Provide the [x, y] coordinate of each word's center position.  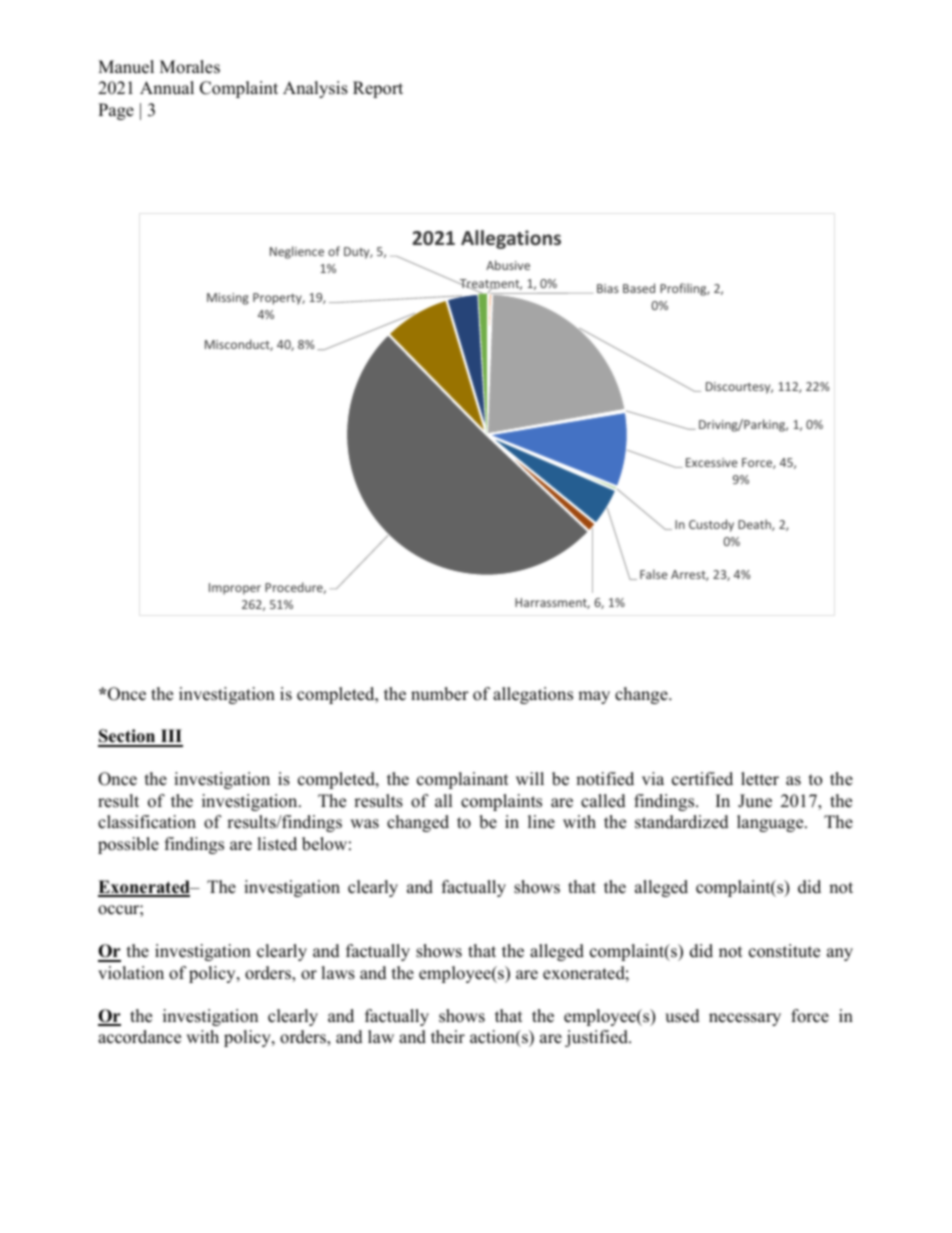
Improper [235, 589]
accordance [139, 1037]
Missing [228, 299]
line [541, 822]
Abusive [508, 265]
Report [378, 89]
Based [639, 288]
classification [147, 822]
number [440, 694]
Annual [167, 88]
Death [755, 525]
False [653, 574]
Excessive [711, 462]
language [771, 823]
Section [128, 737]
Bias [608, 288]
